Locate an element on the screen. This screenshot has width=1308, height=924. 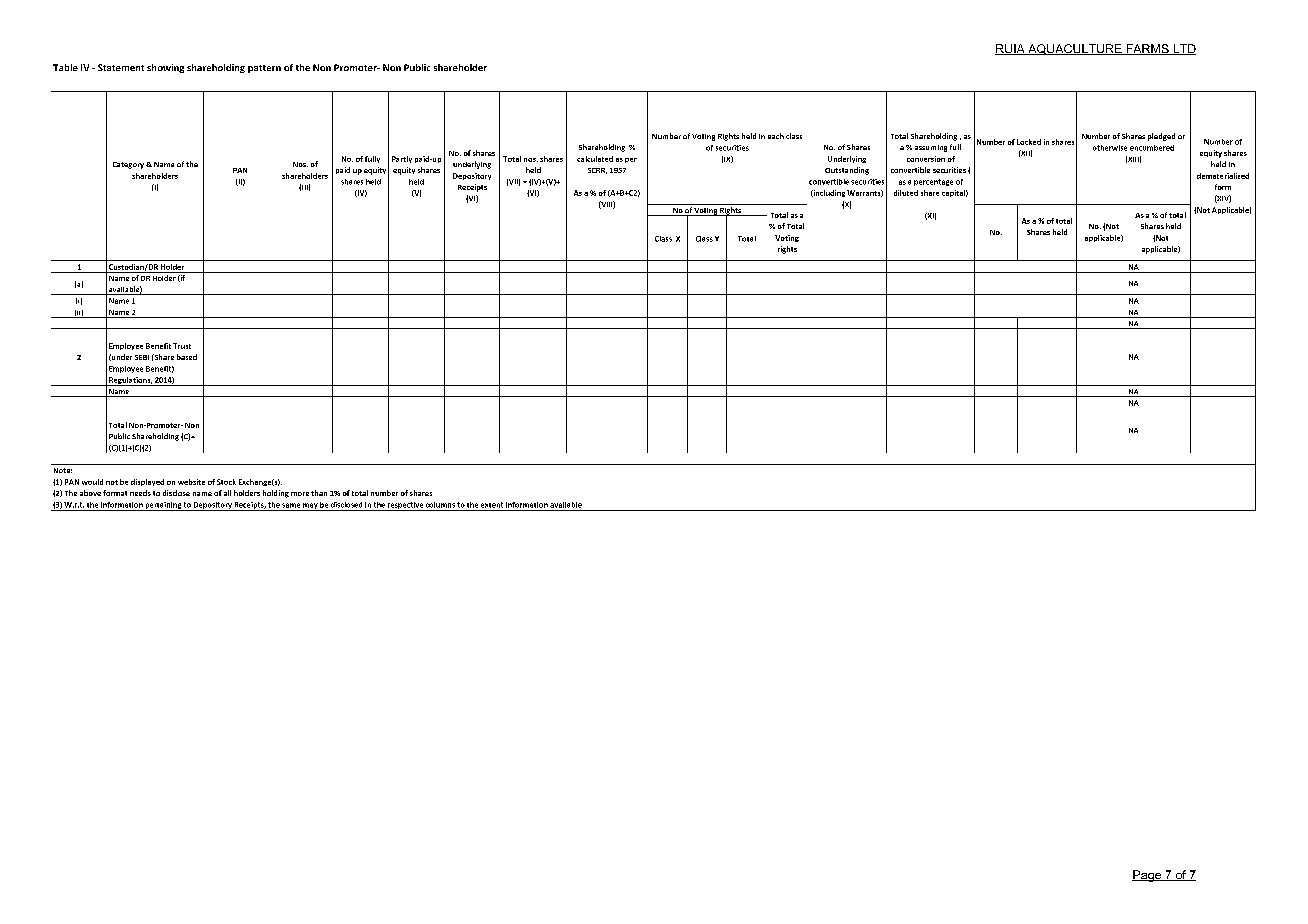
based is located at coordinates (187, 357).
